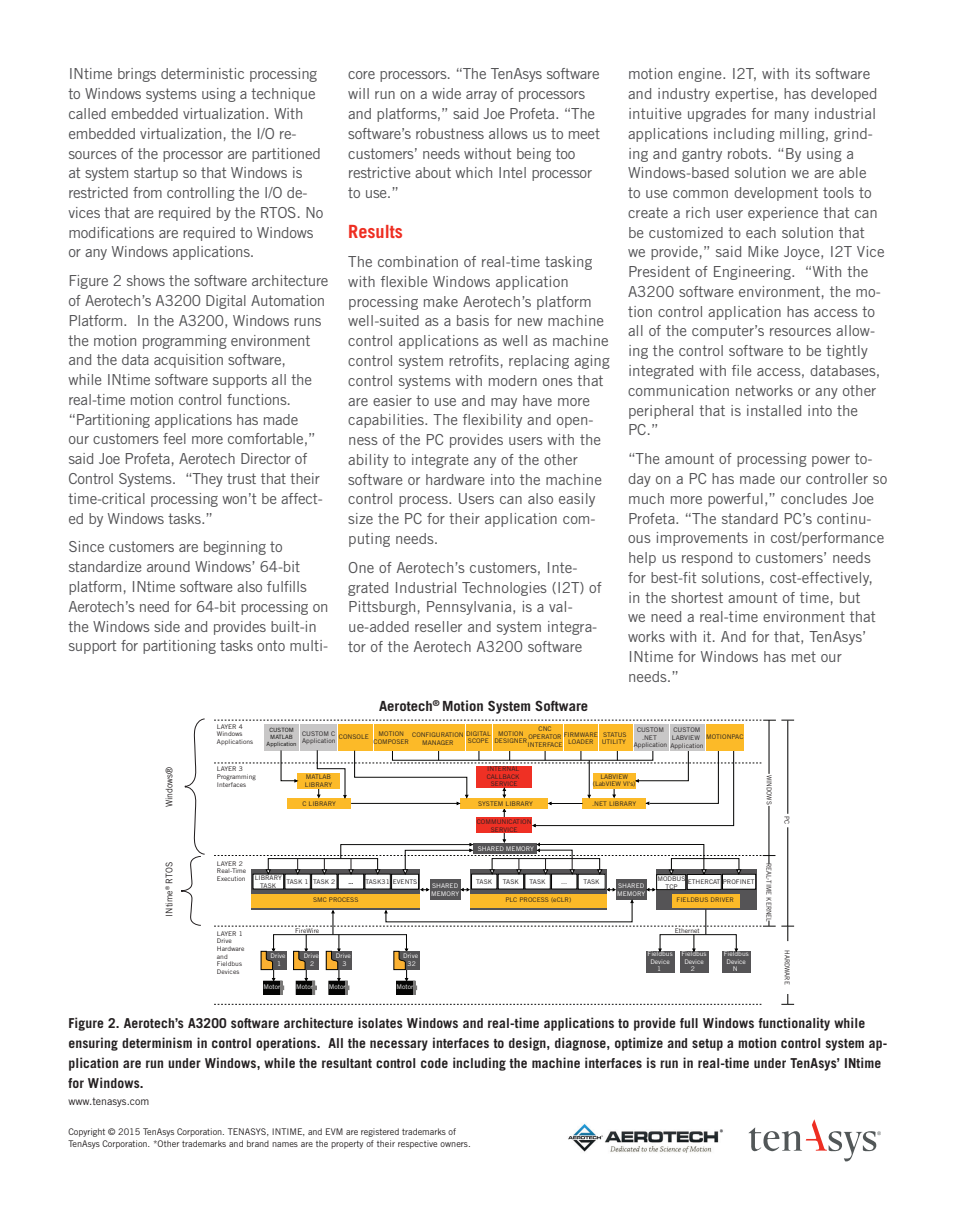 Image resolution: width=958 pixels, height=1232 pixels. What do you see at coordinates (202, 73) in the page?
I see `deterministic` at bounding box center [202, 73].
